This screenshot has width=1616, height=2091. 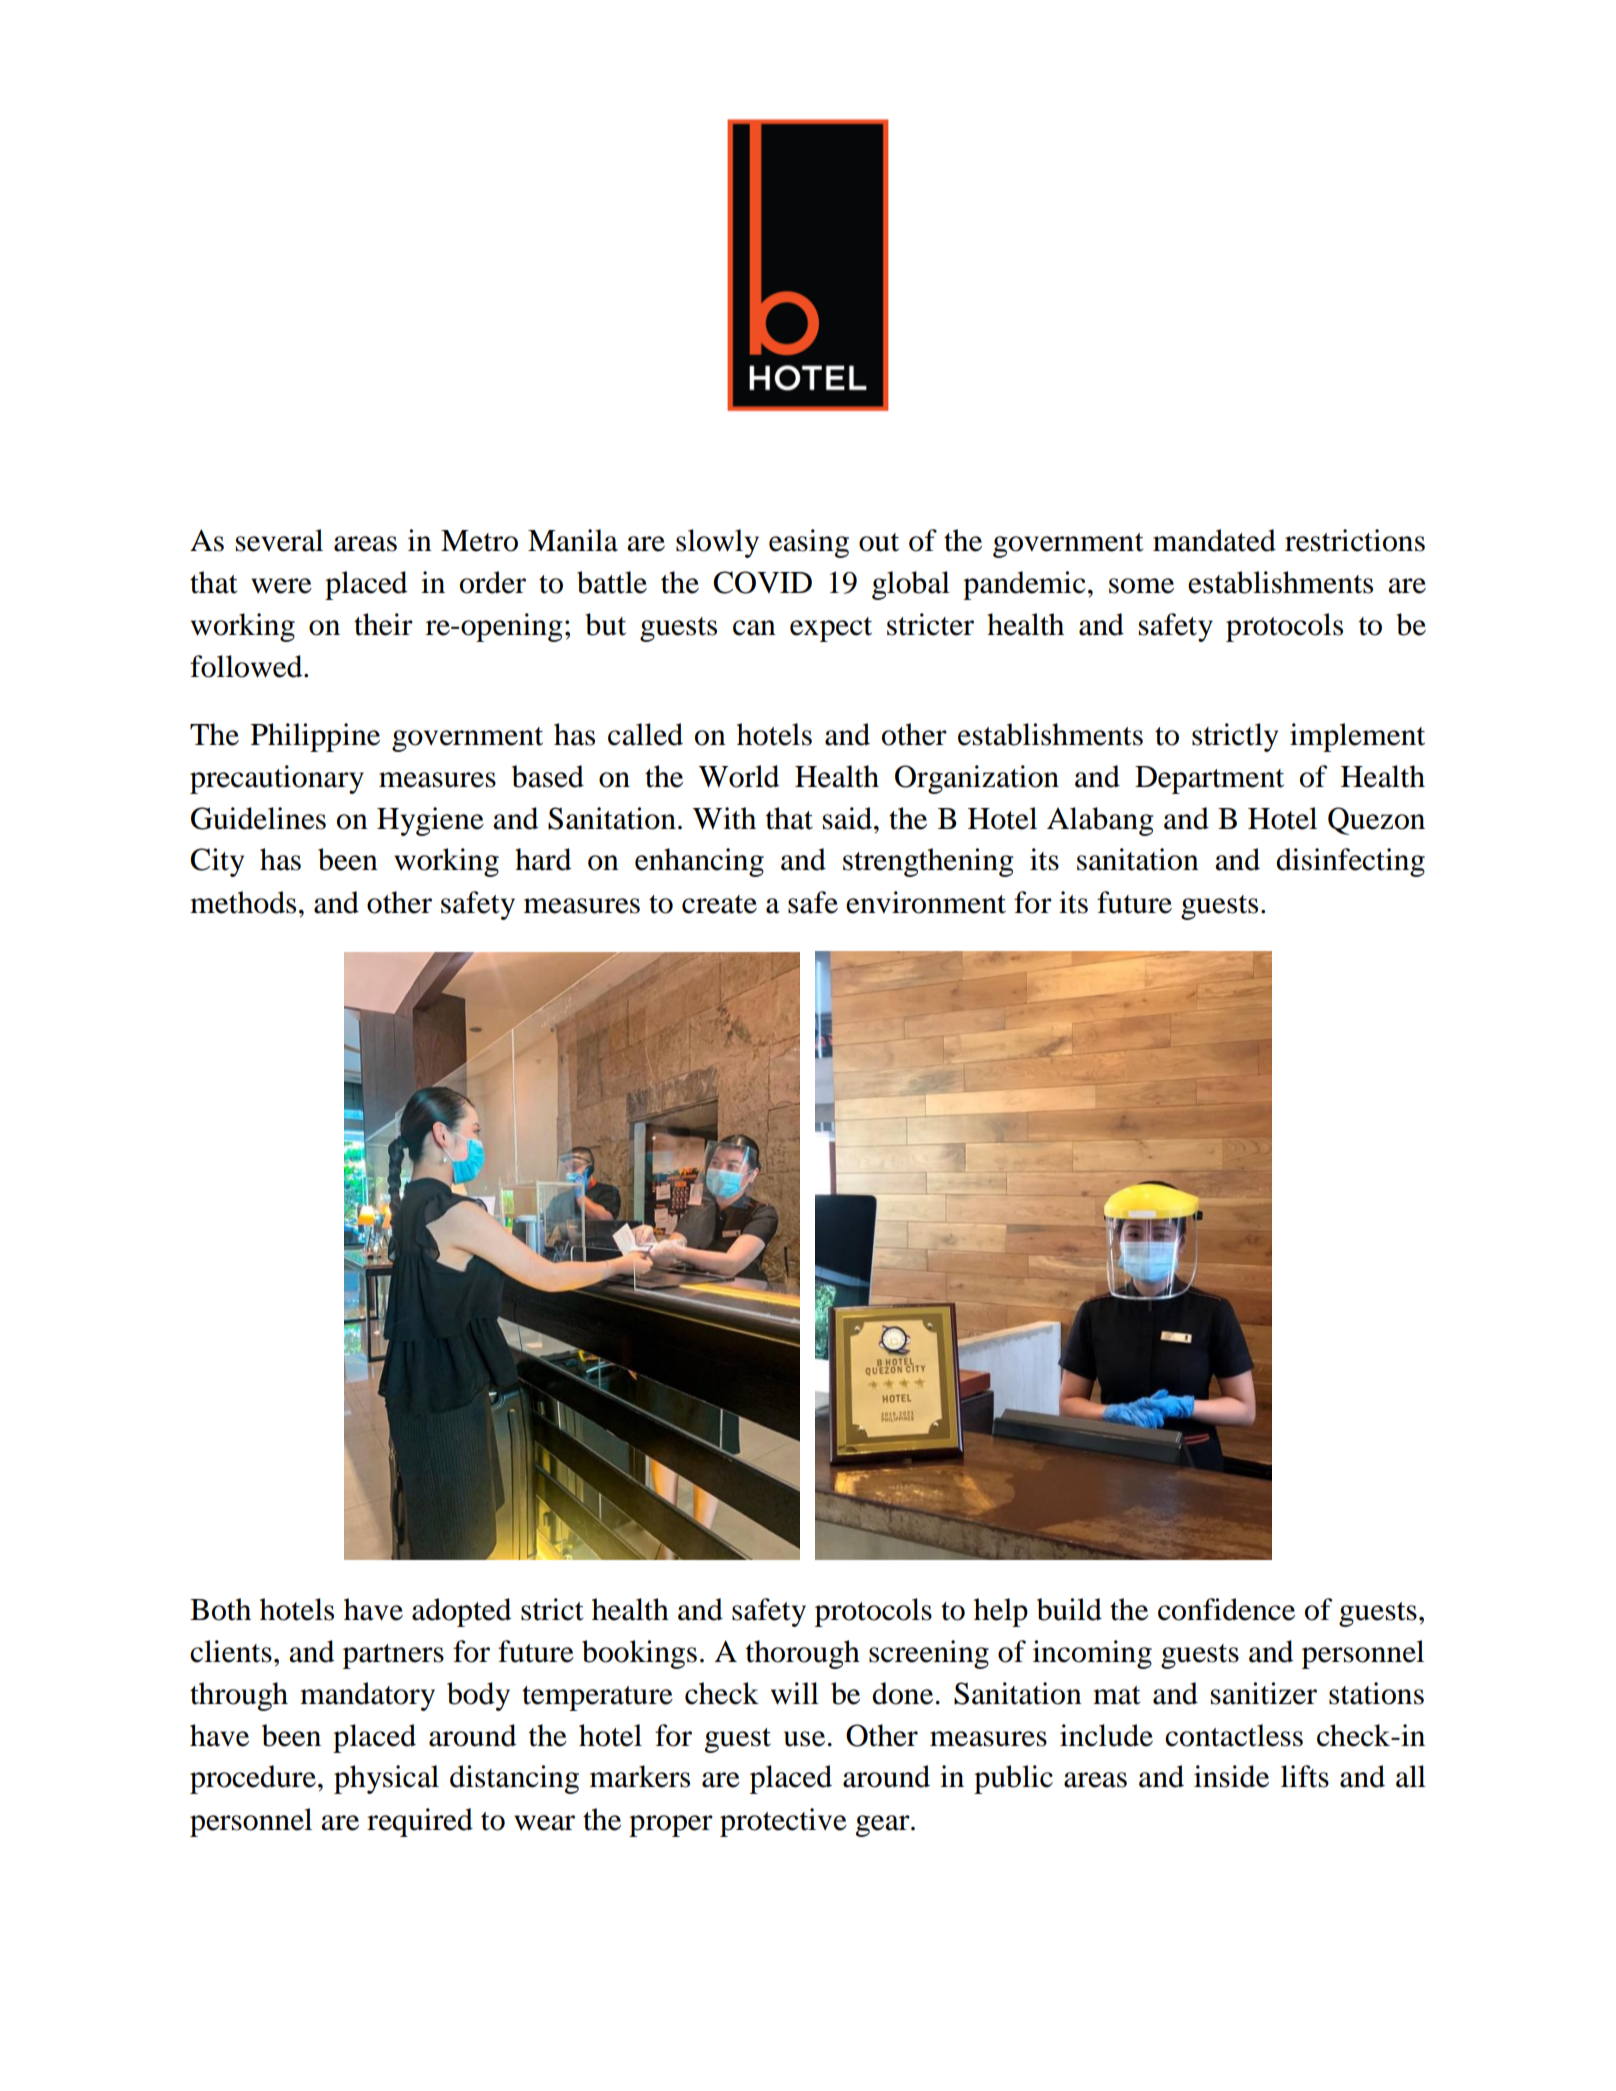 What do you see at coordinates (386, 1779) in the screenshot?
I see `physical` at bounding box center [386, 1779].
